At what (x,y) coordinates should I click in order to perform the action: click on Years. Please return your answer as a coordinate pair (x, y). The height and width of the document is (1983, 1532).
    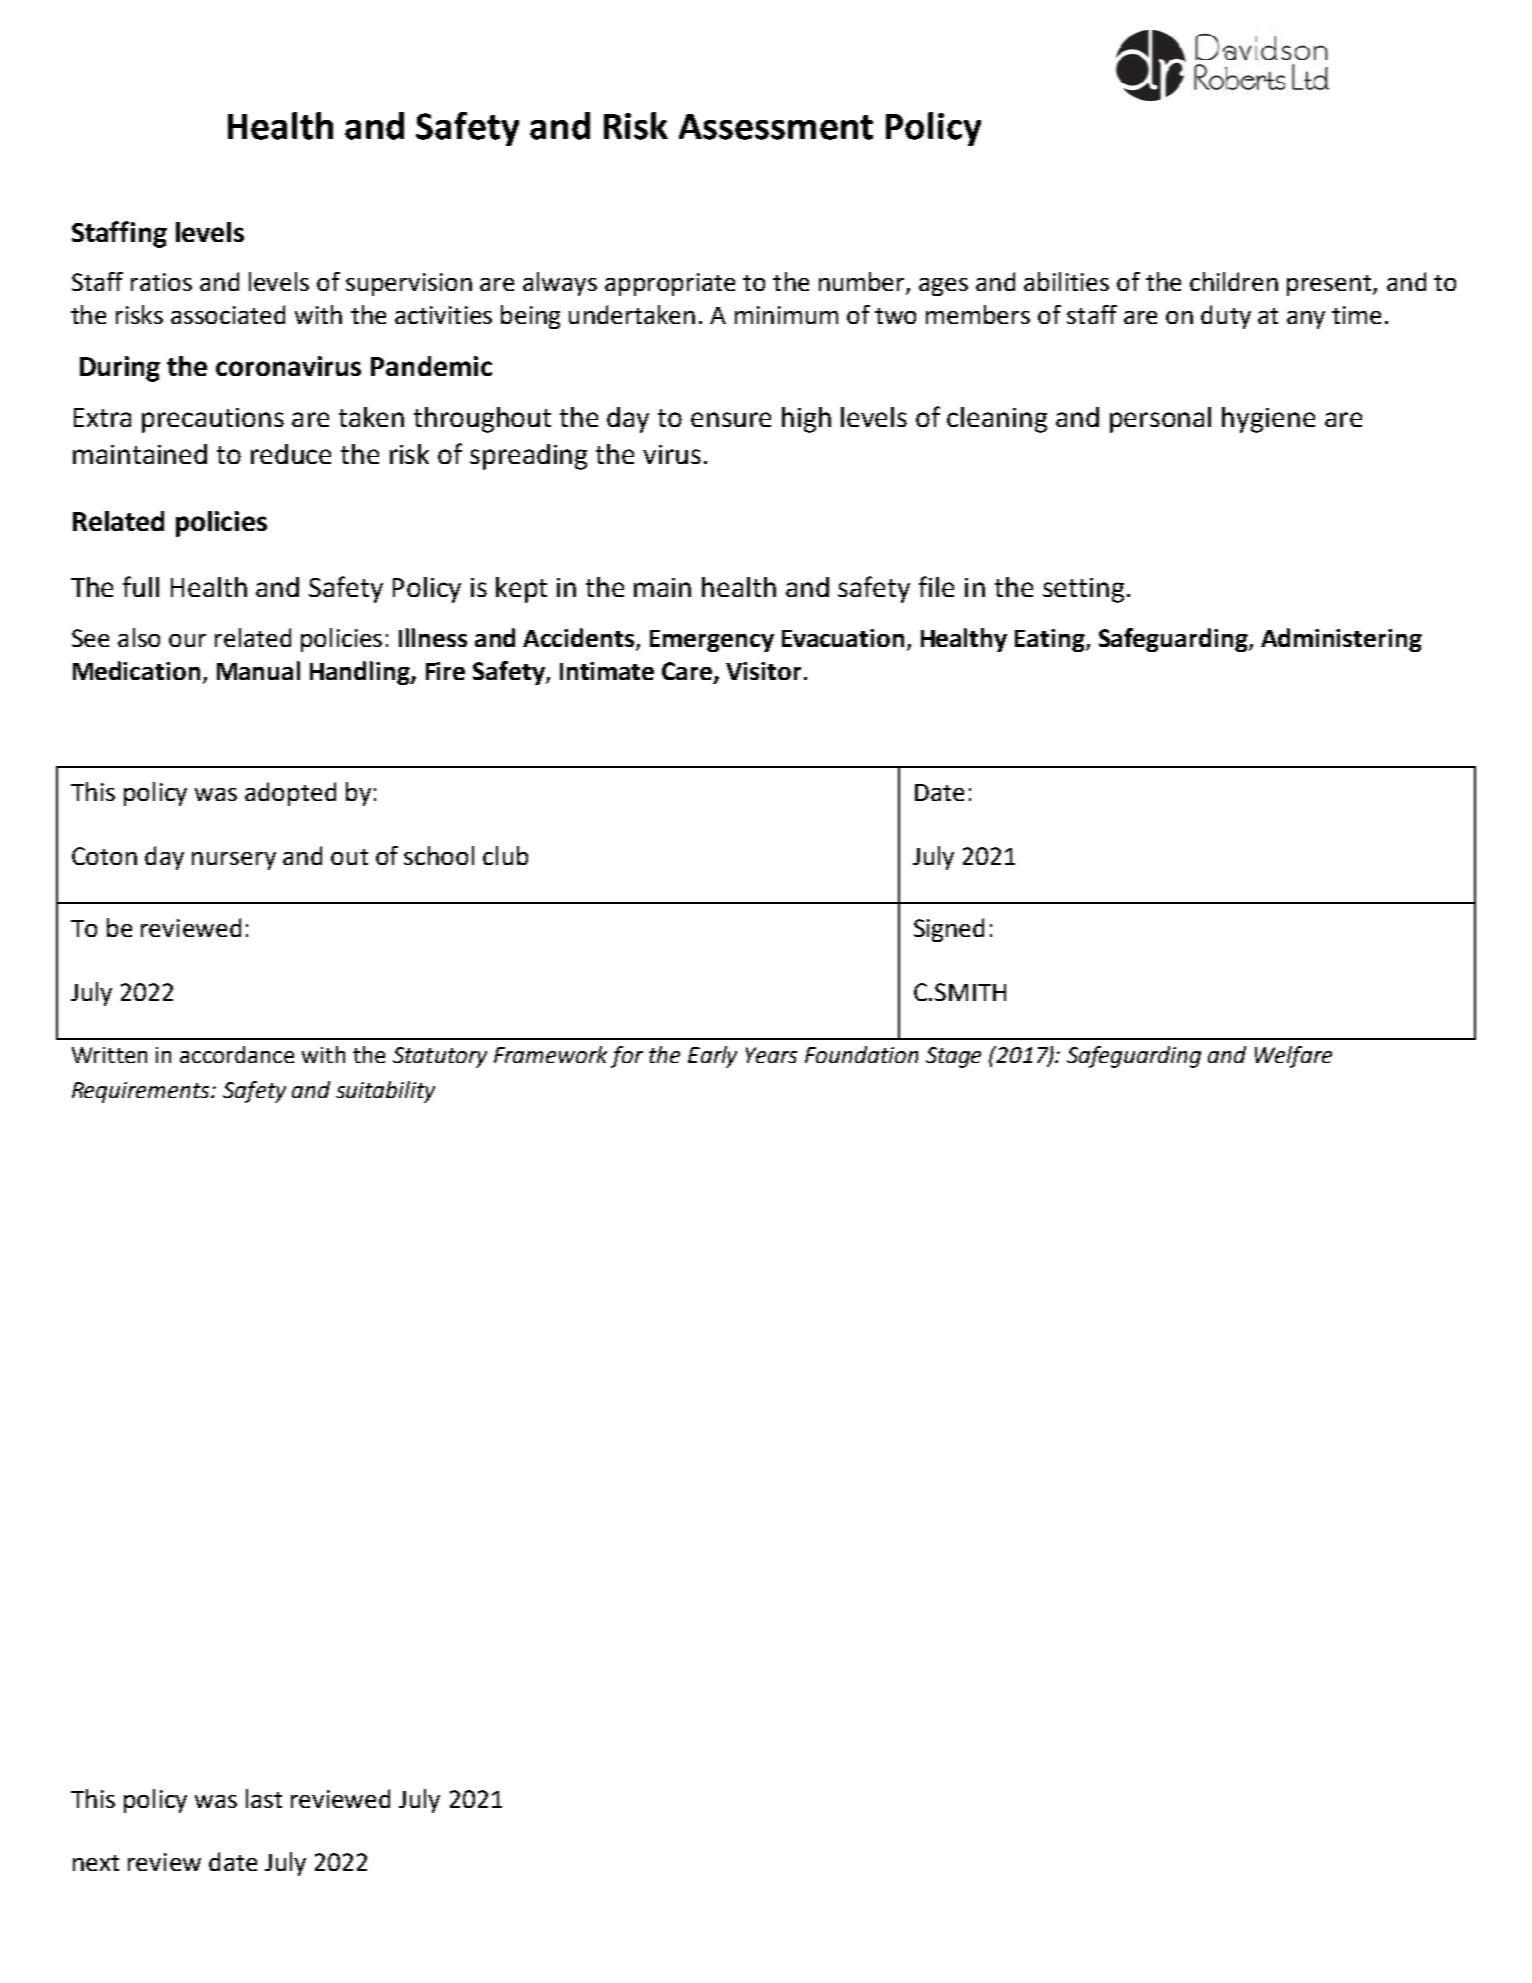
    Looking at the image, I should click on (771, 1055).
